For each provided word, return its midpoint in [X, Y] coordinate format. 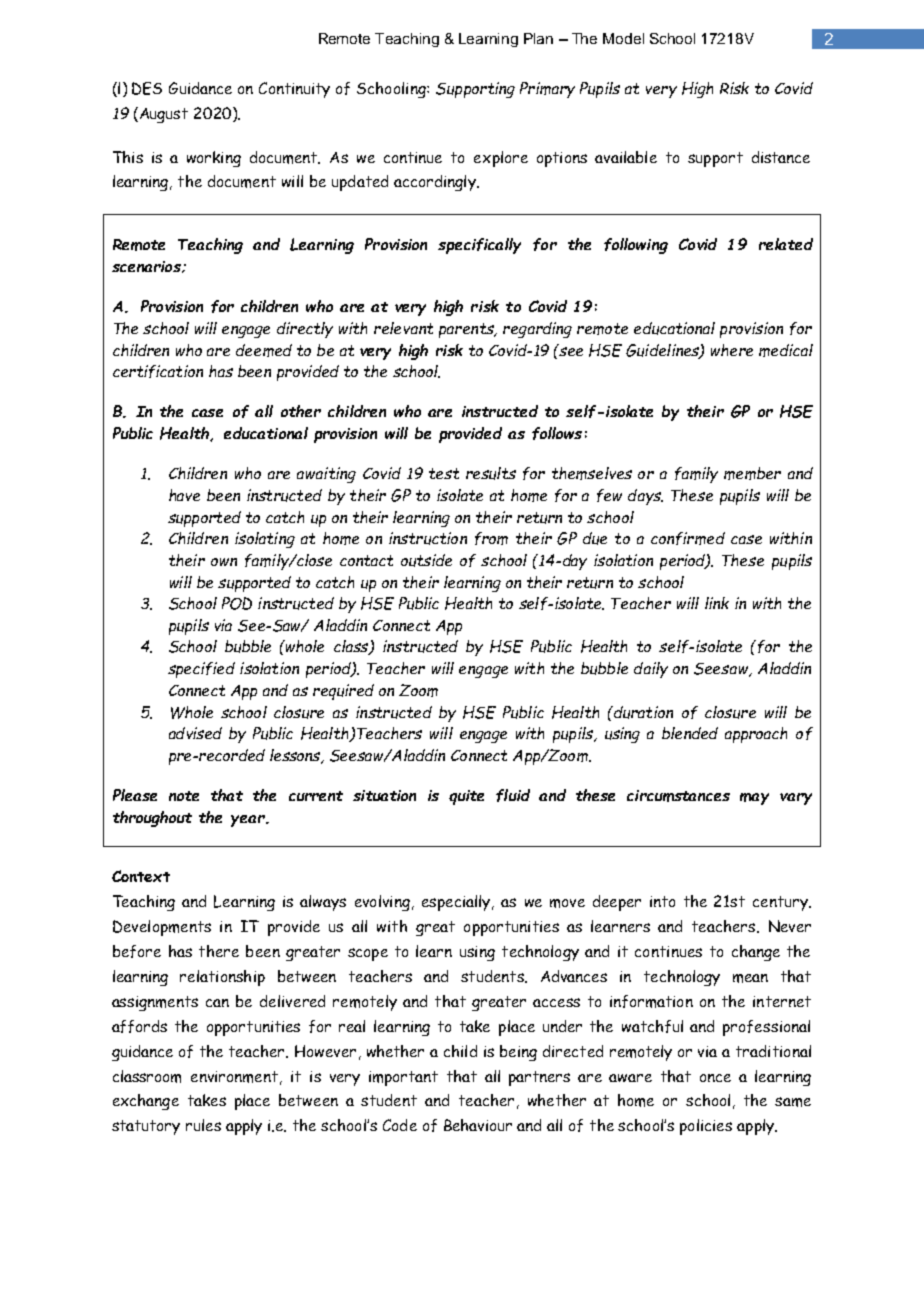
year [249, 821]
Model [623, 38]
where [732, 350]
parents [467, 330]
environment [234, 1077]
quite [466, 797]
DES [147, 88]
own [224, 562]
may [754, 799]
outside [426, 560]
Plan [538, 38]
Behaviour [478, 1125]
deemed [264, 350]
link [717, 603]
